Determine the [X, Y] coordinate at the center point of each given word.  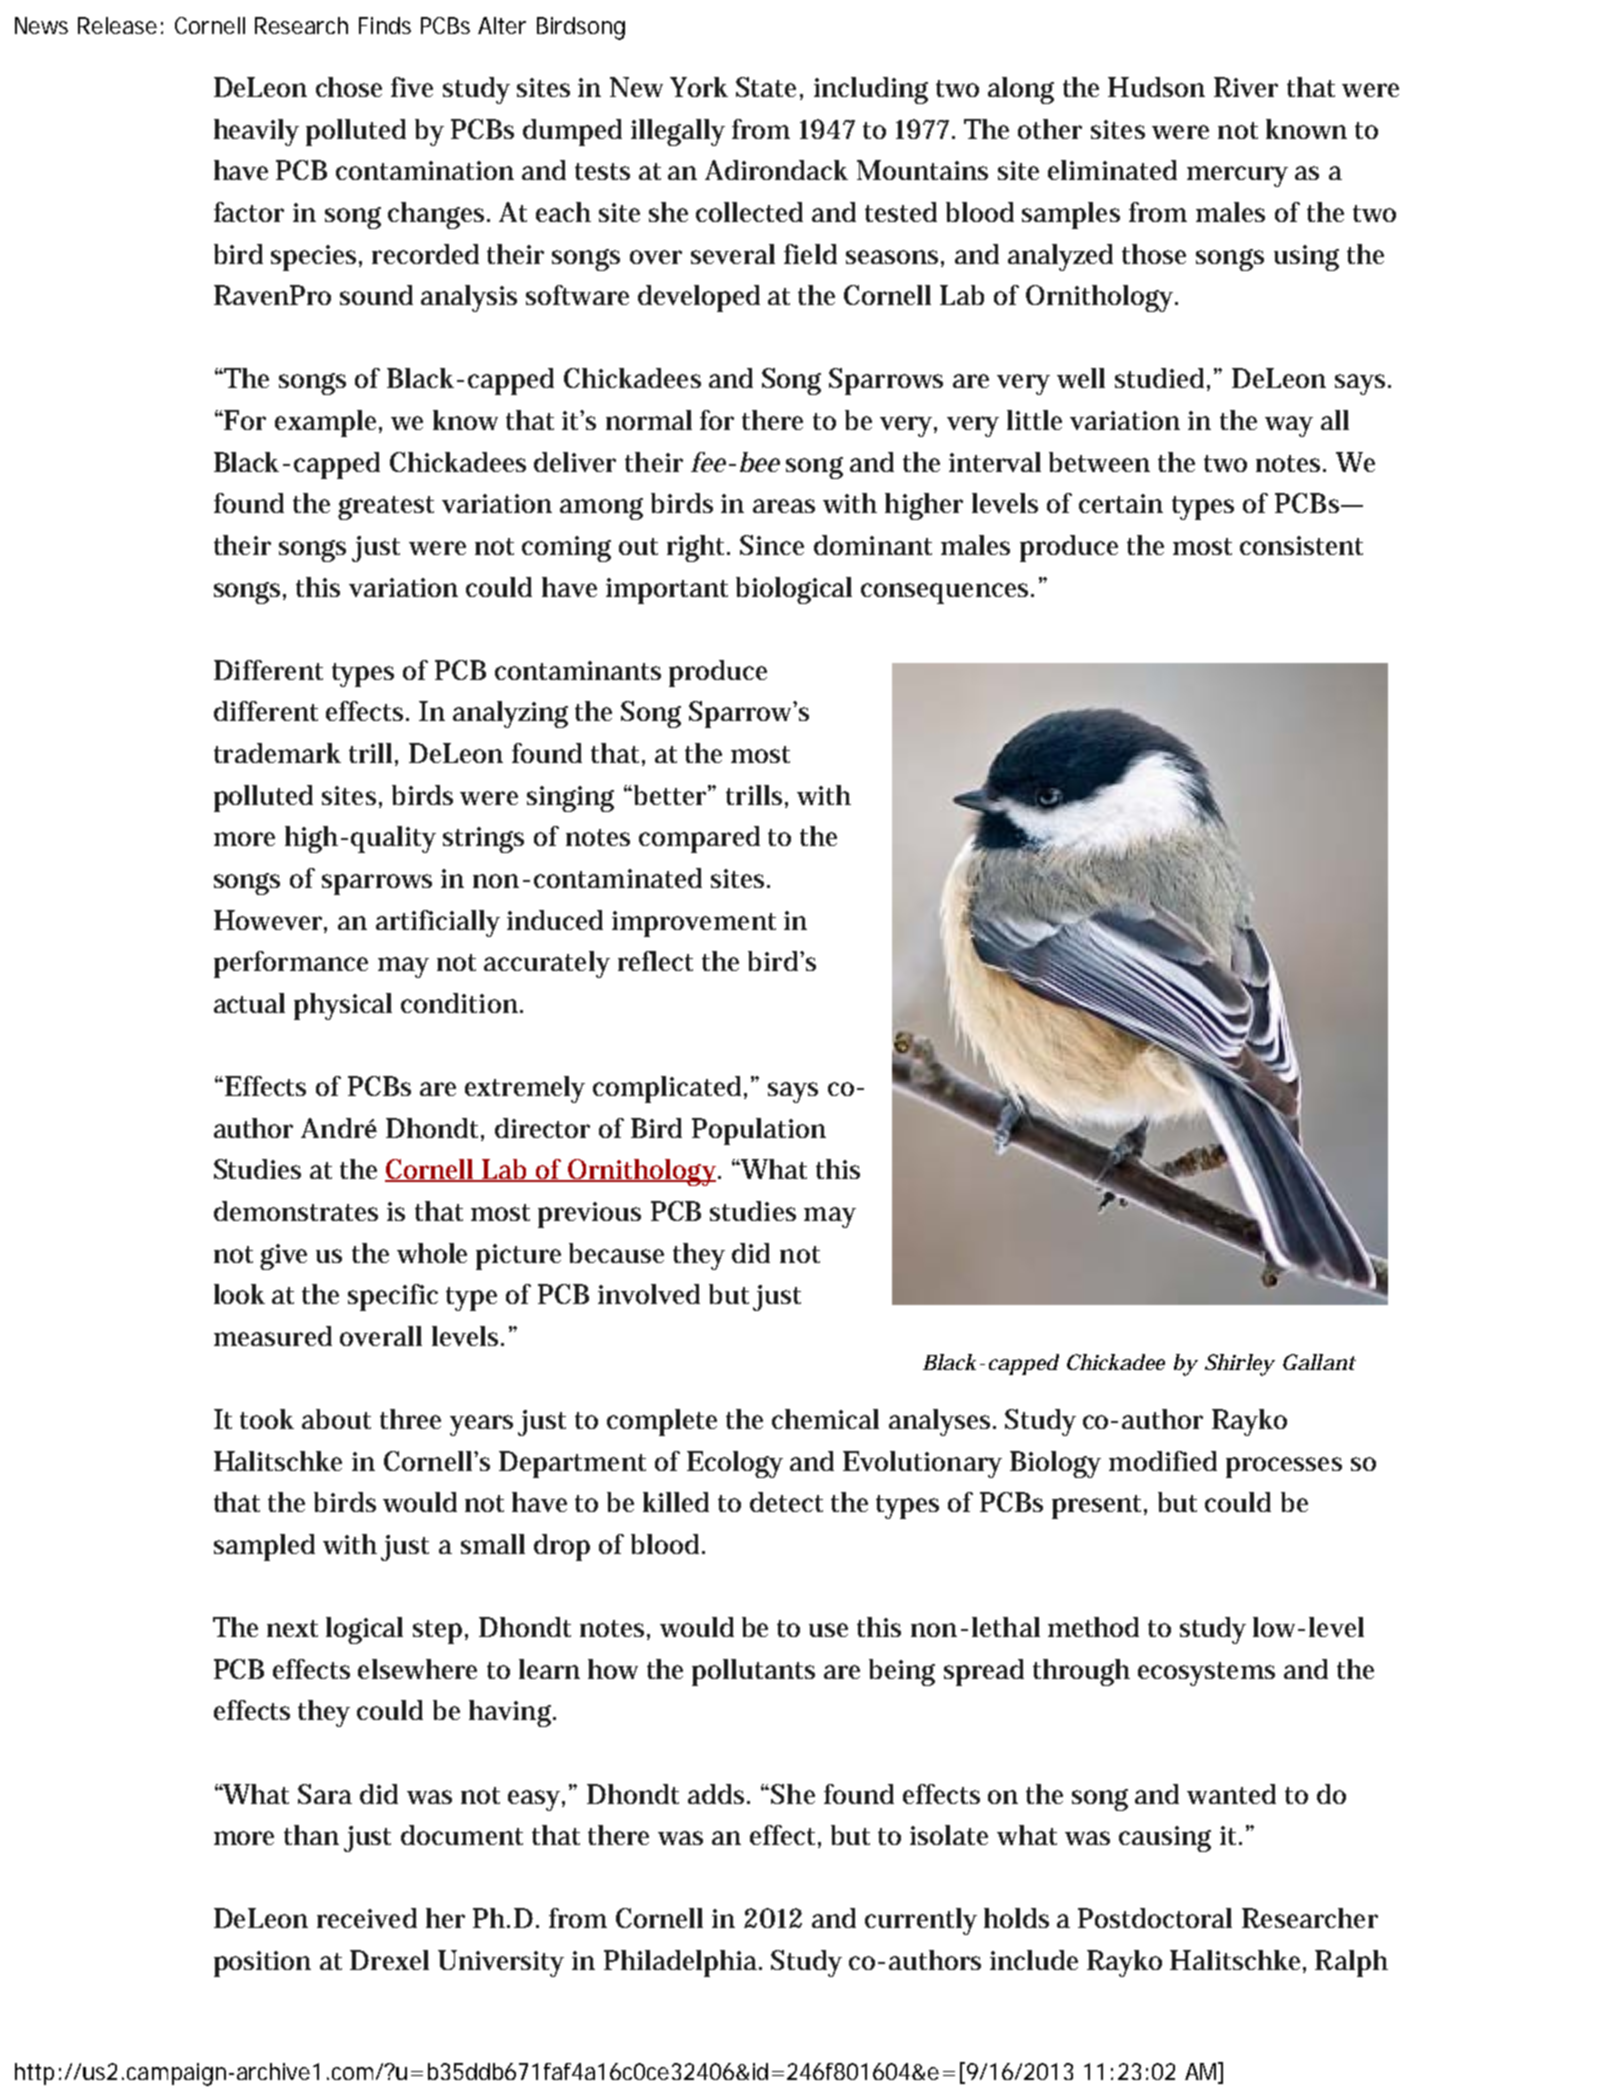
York [699, 87]
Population [759, 1131]
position [262, 1964]
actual [249, 1003]
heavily [256, 132]
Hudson [1156, 87]
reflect [655, 961]
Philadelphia [683, 1963]
